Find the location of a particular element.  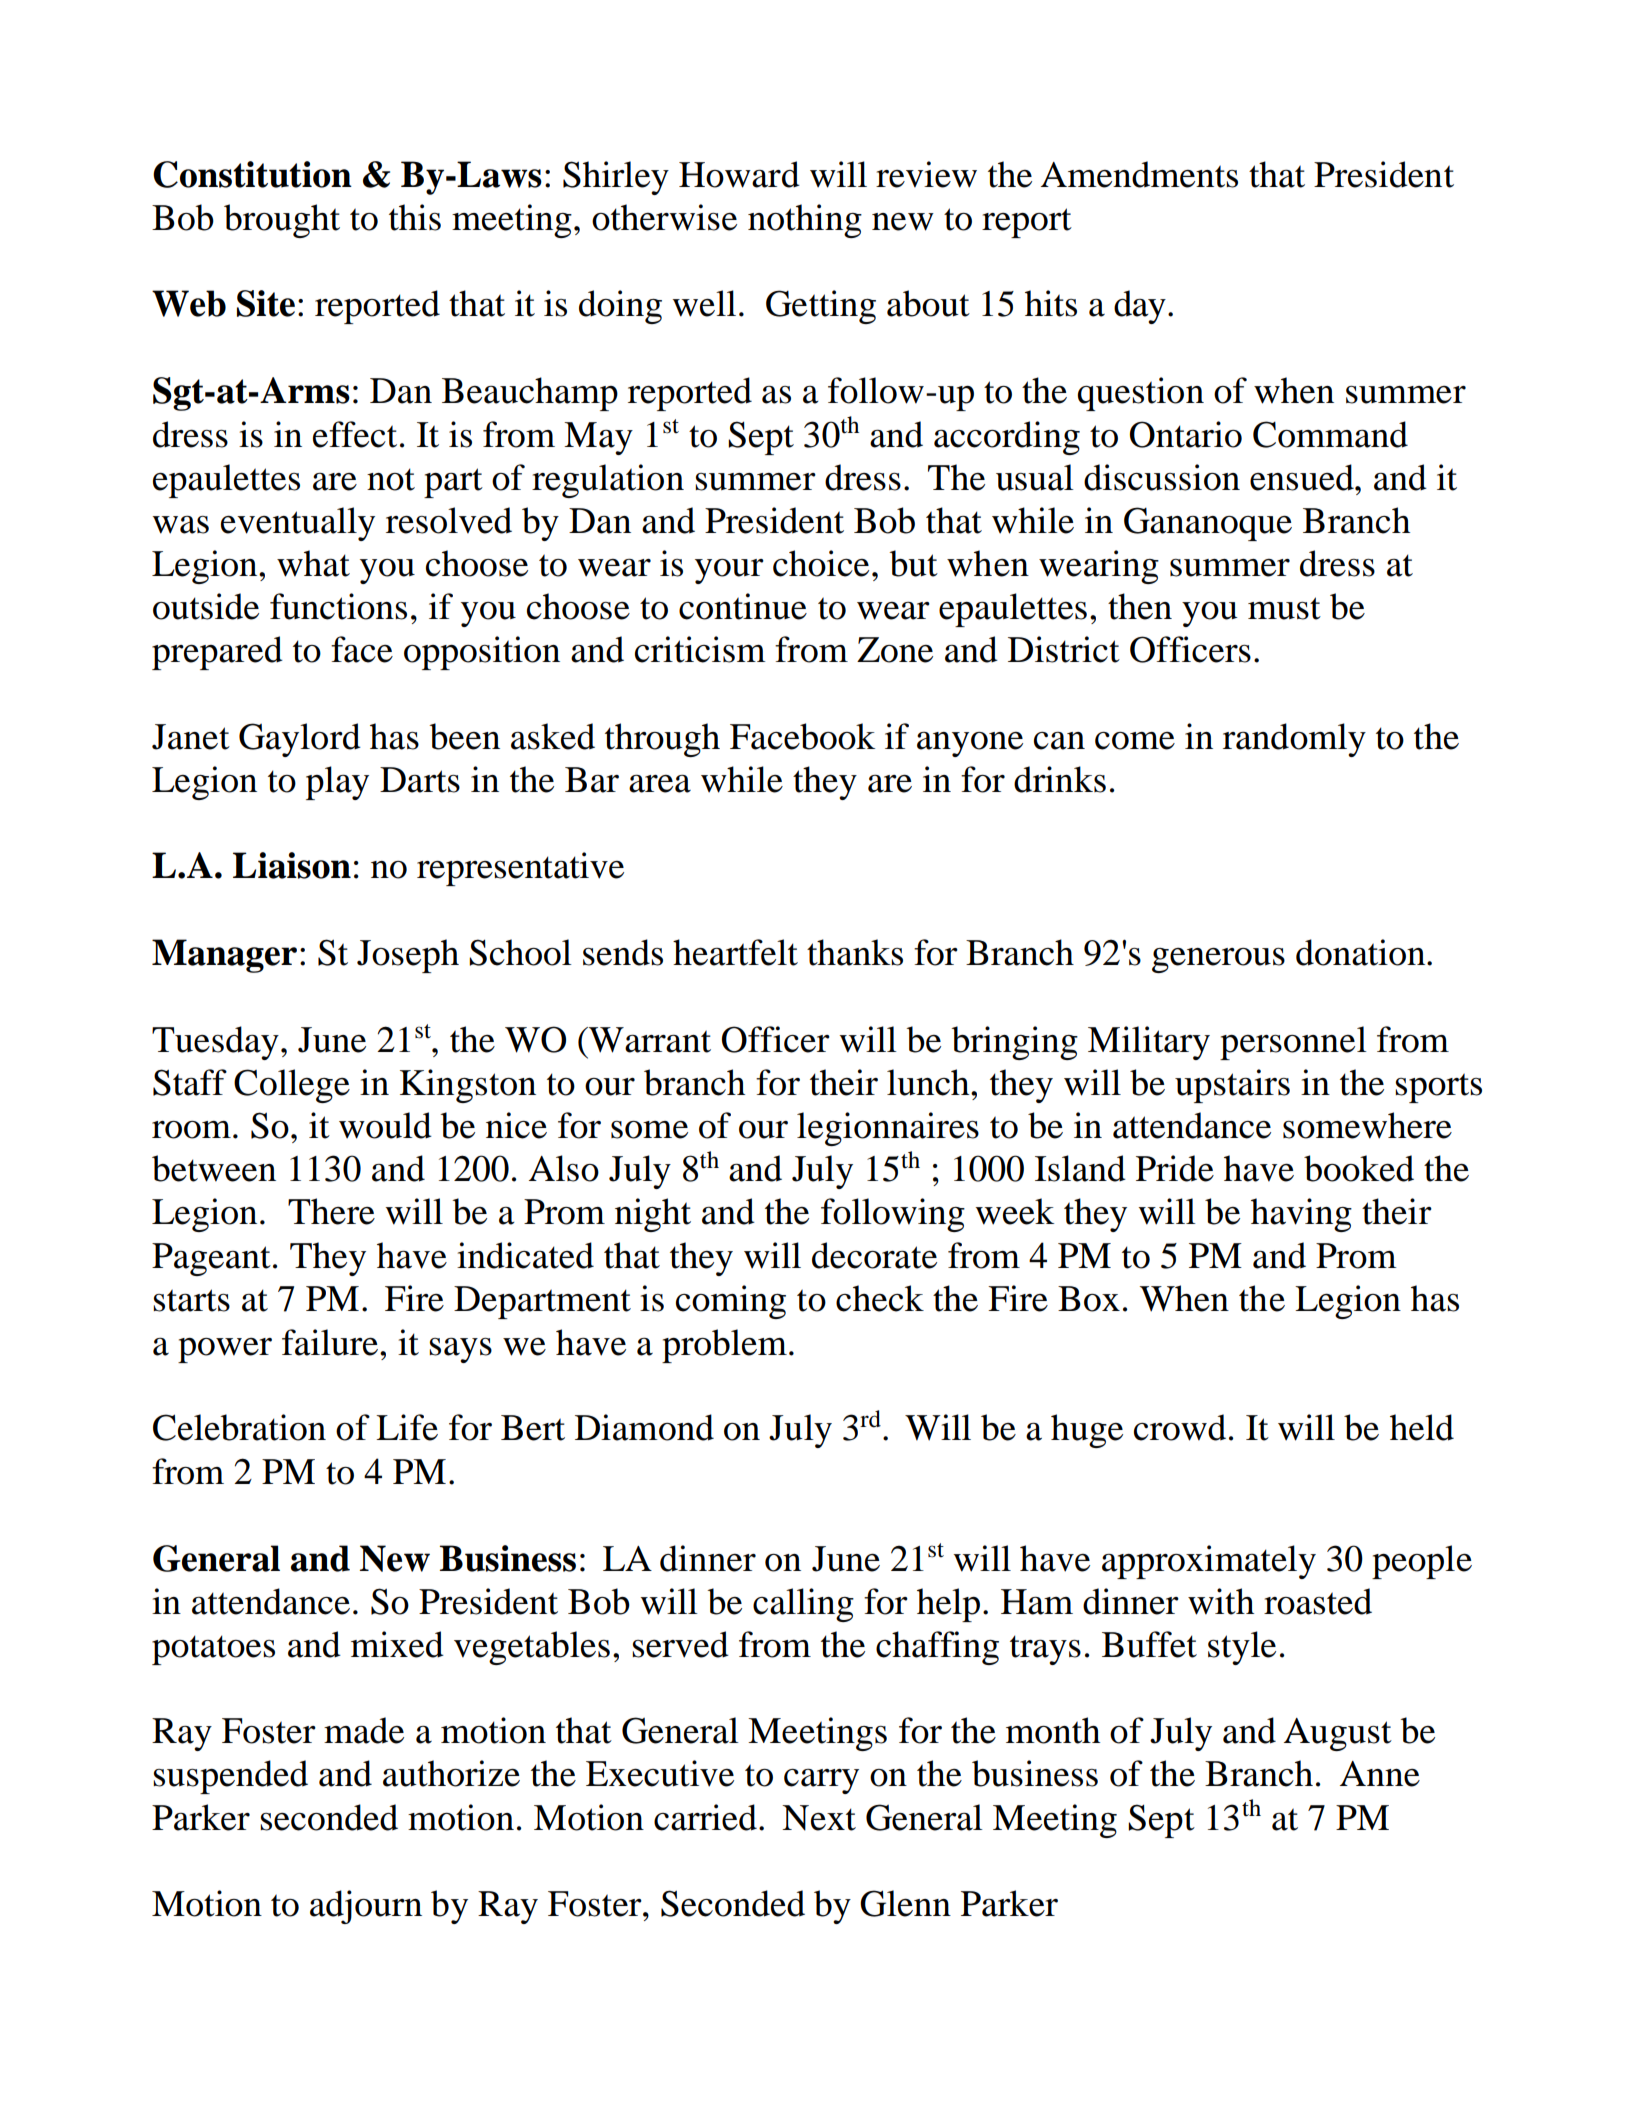

nothing is located at coordinates (805, 221).
